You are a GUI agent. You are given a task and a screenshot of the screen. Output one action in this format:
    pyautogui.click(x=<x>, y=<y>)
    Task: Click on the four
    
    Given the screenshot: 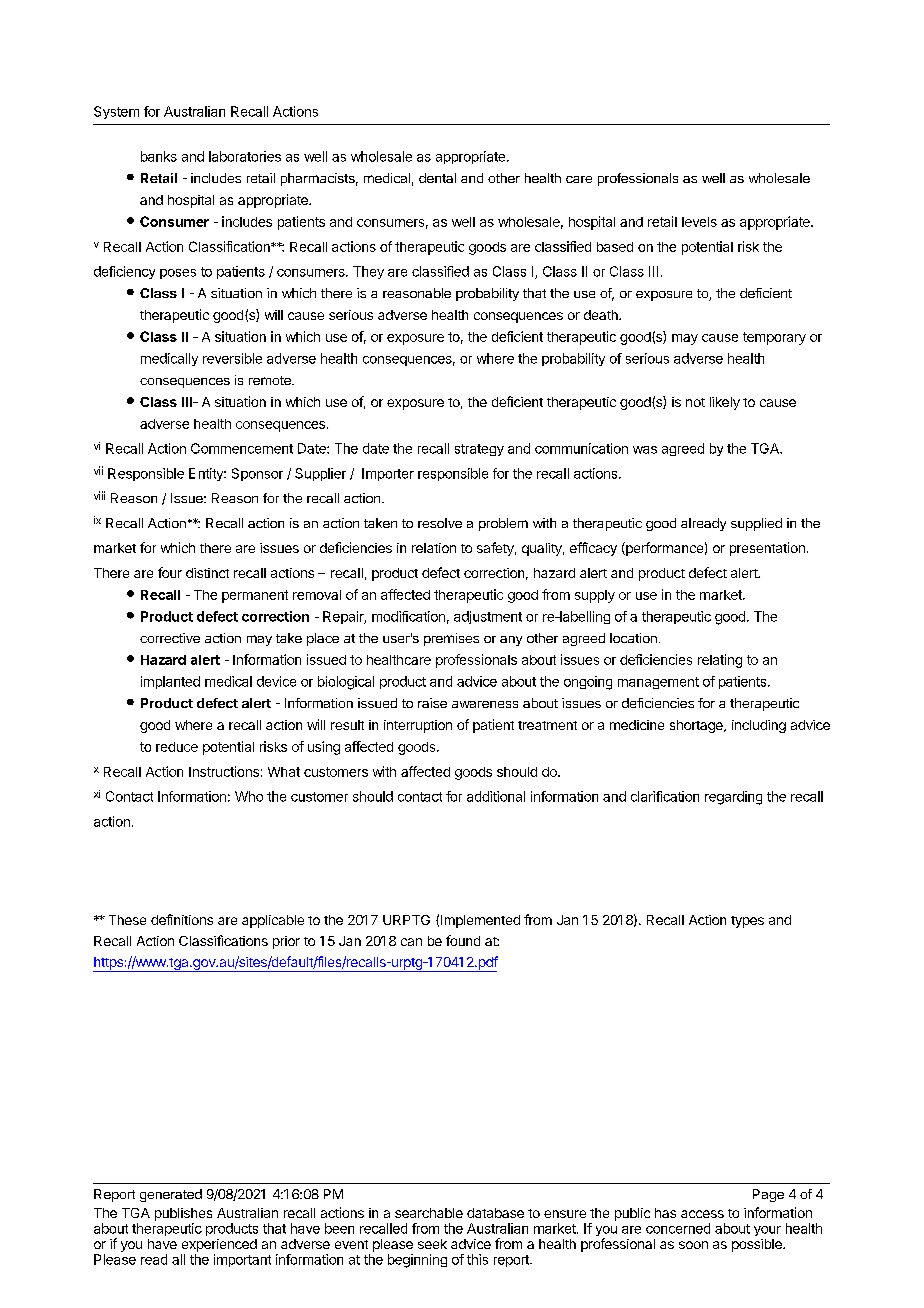 What is the action you would take?
    pyautogui.click(x=170, y=572)
